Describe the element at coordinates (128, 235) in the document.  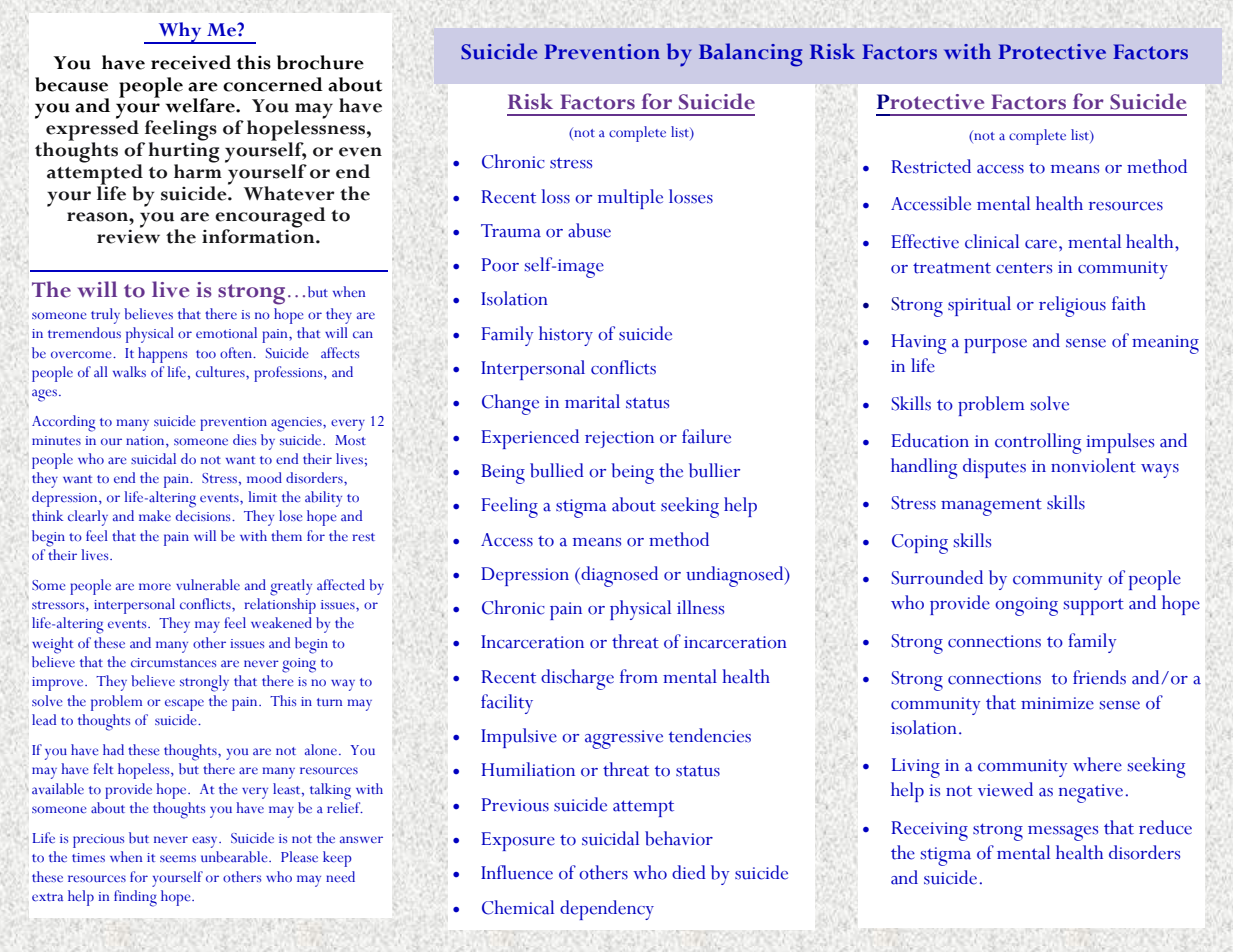
I see `review` at that location.
